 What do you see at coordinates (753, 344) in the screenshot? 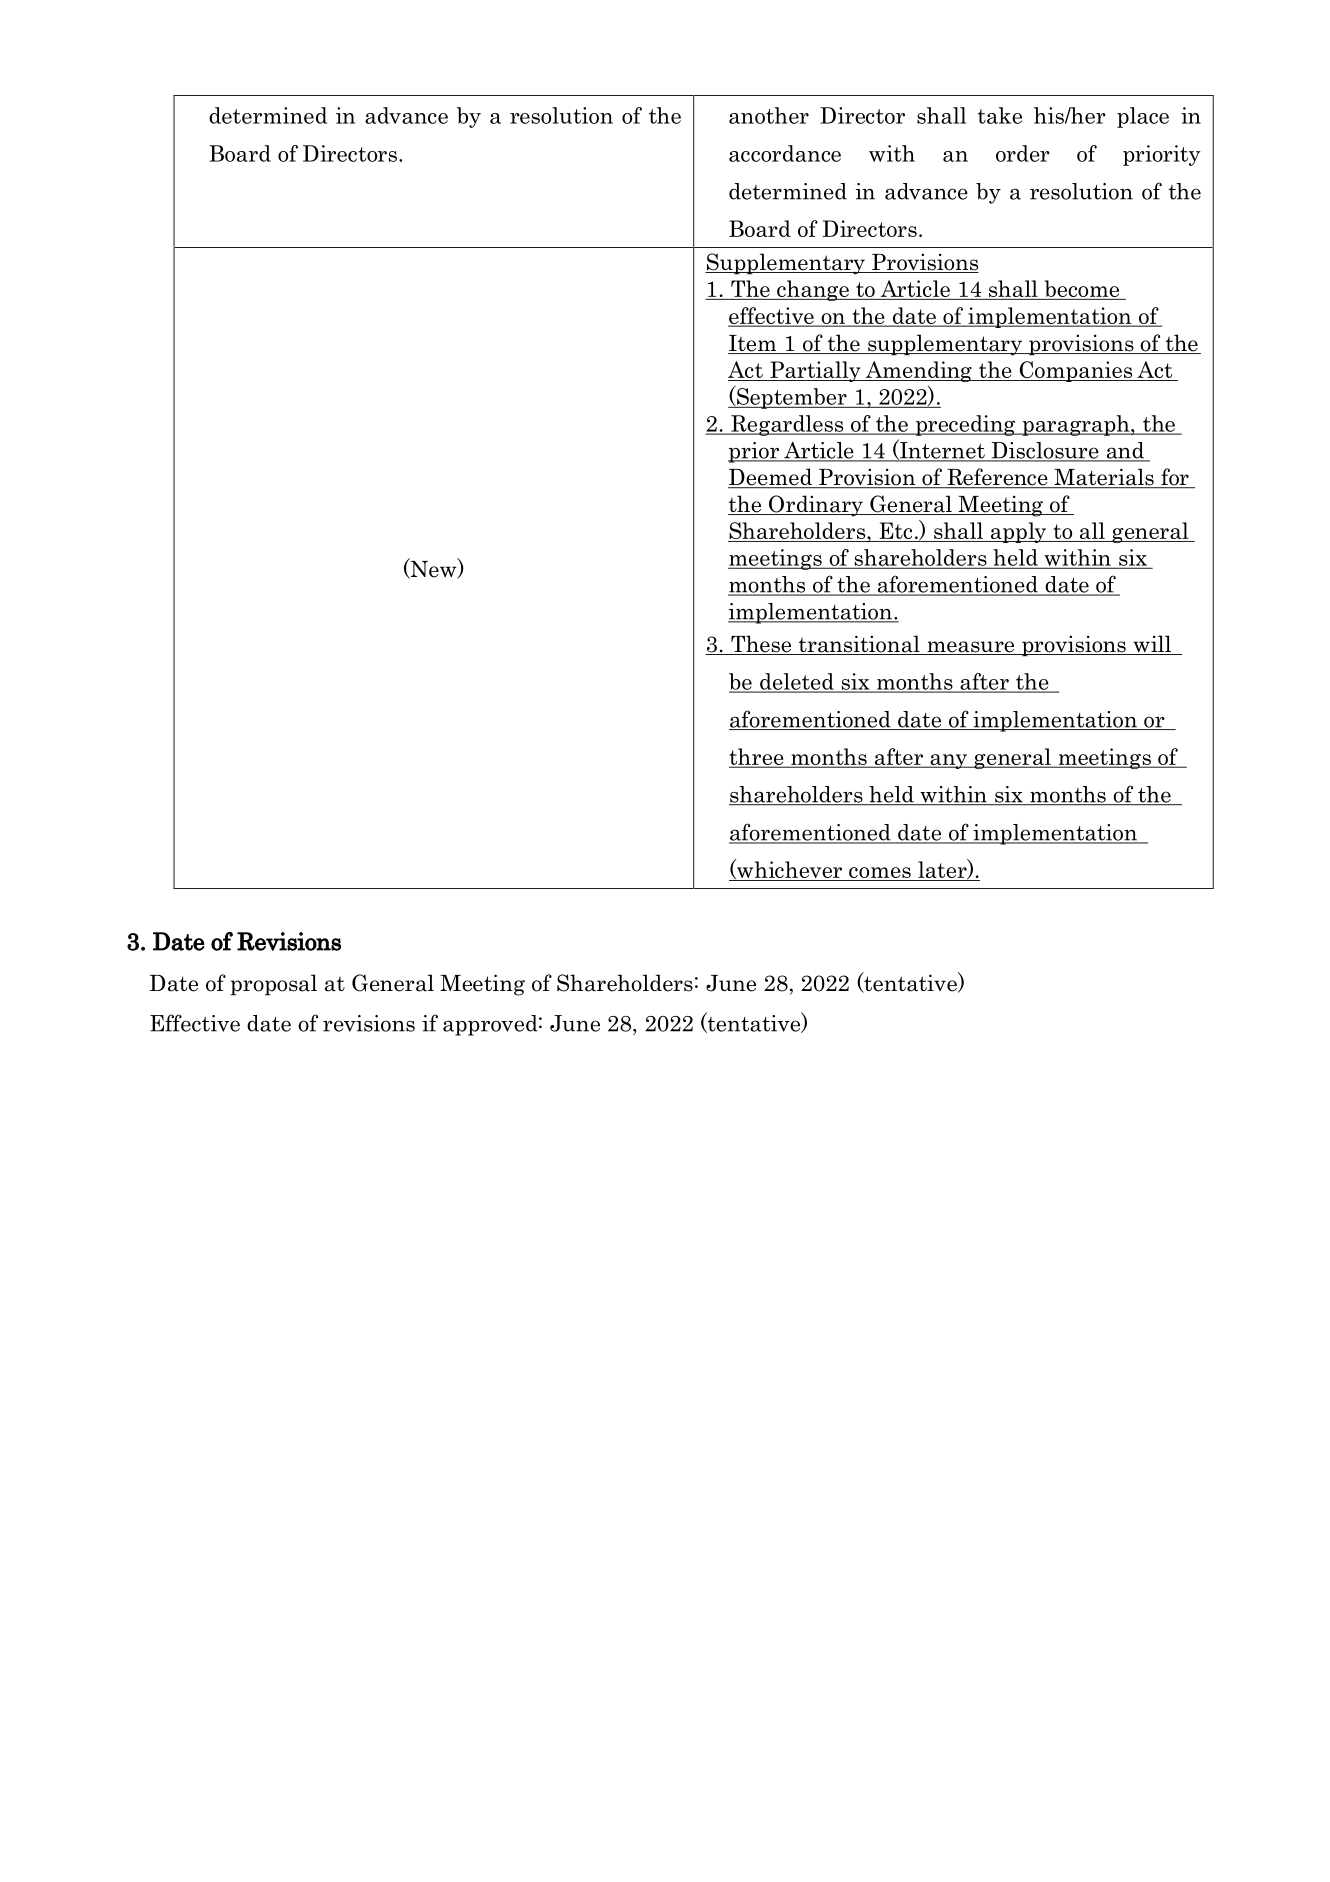
I see `Item` at bounding box center [753, 344].
